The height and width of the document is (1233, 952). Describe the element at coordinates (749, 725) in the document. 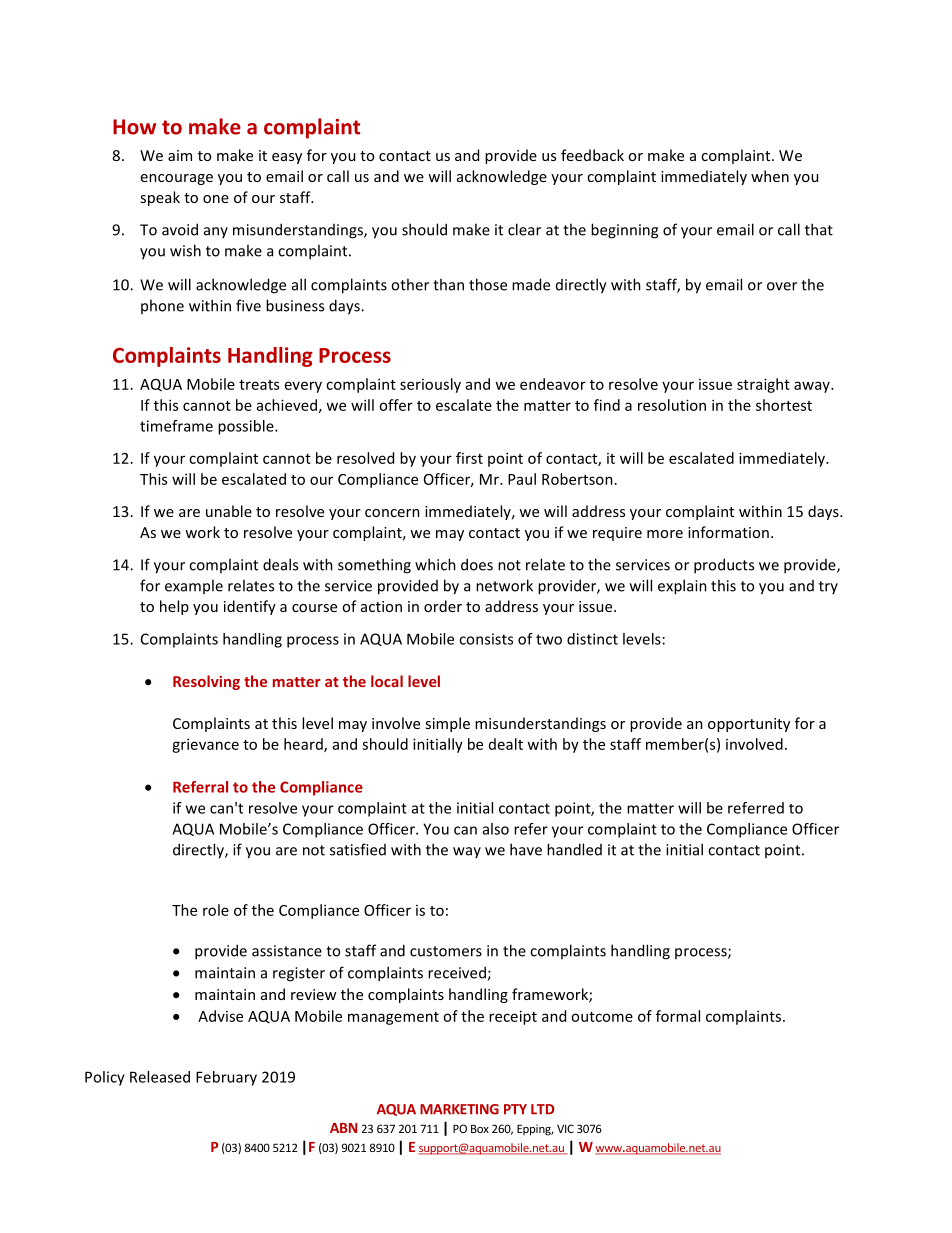

I see `opportunity` at that location.
